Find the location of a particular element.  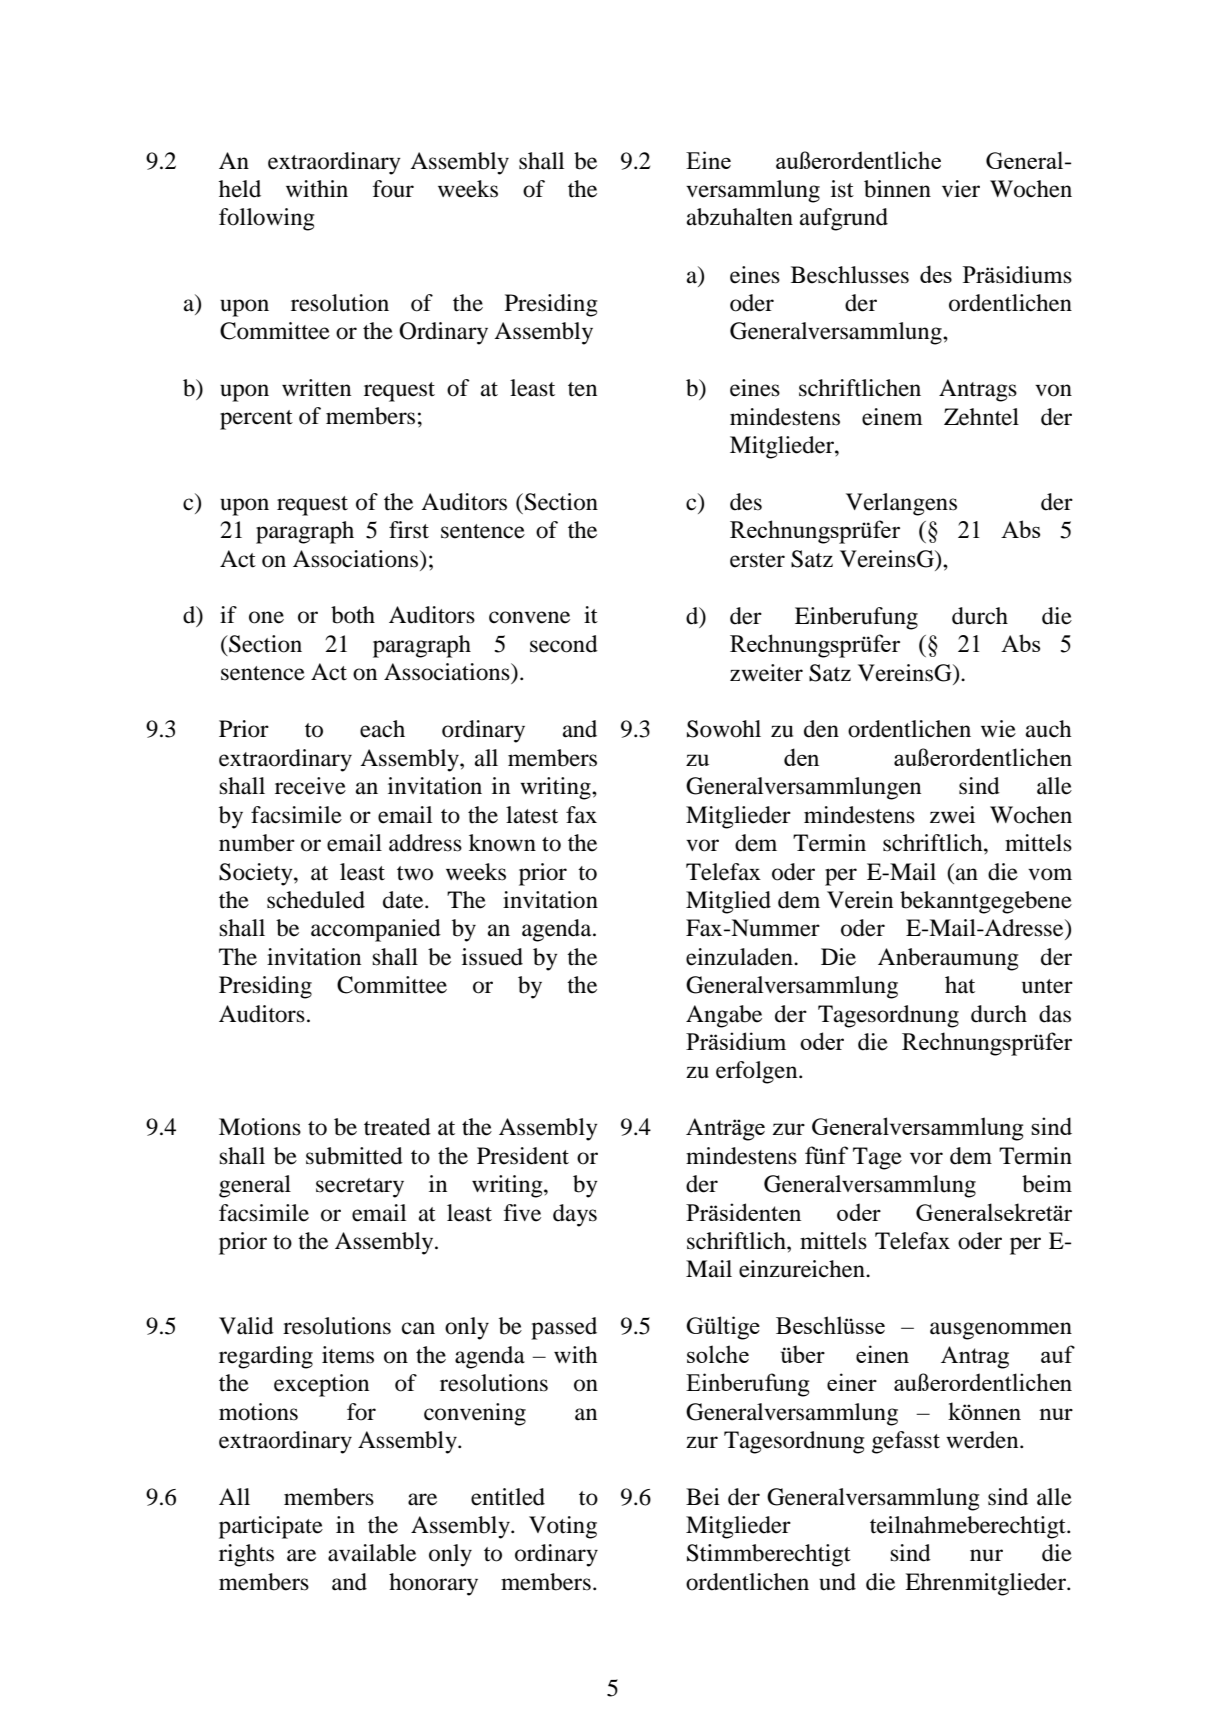

four is located at coordinates (393, 189).
